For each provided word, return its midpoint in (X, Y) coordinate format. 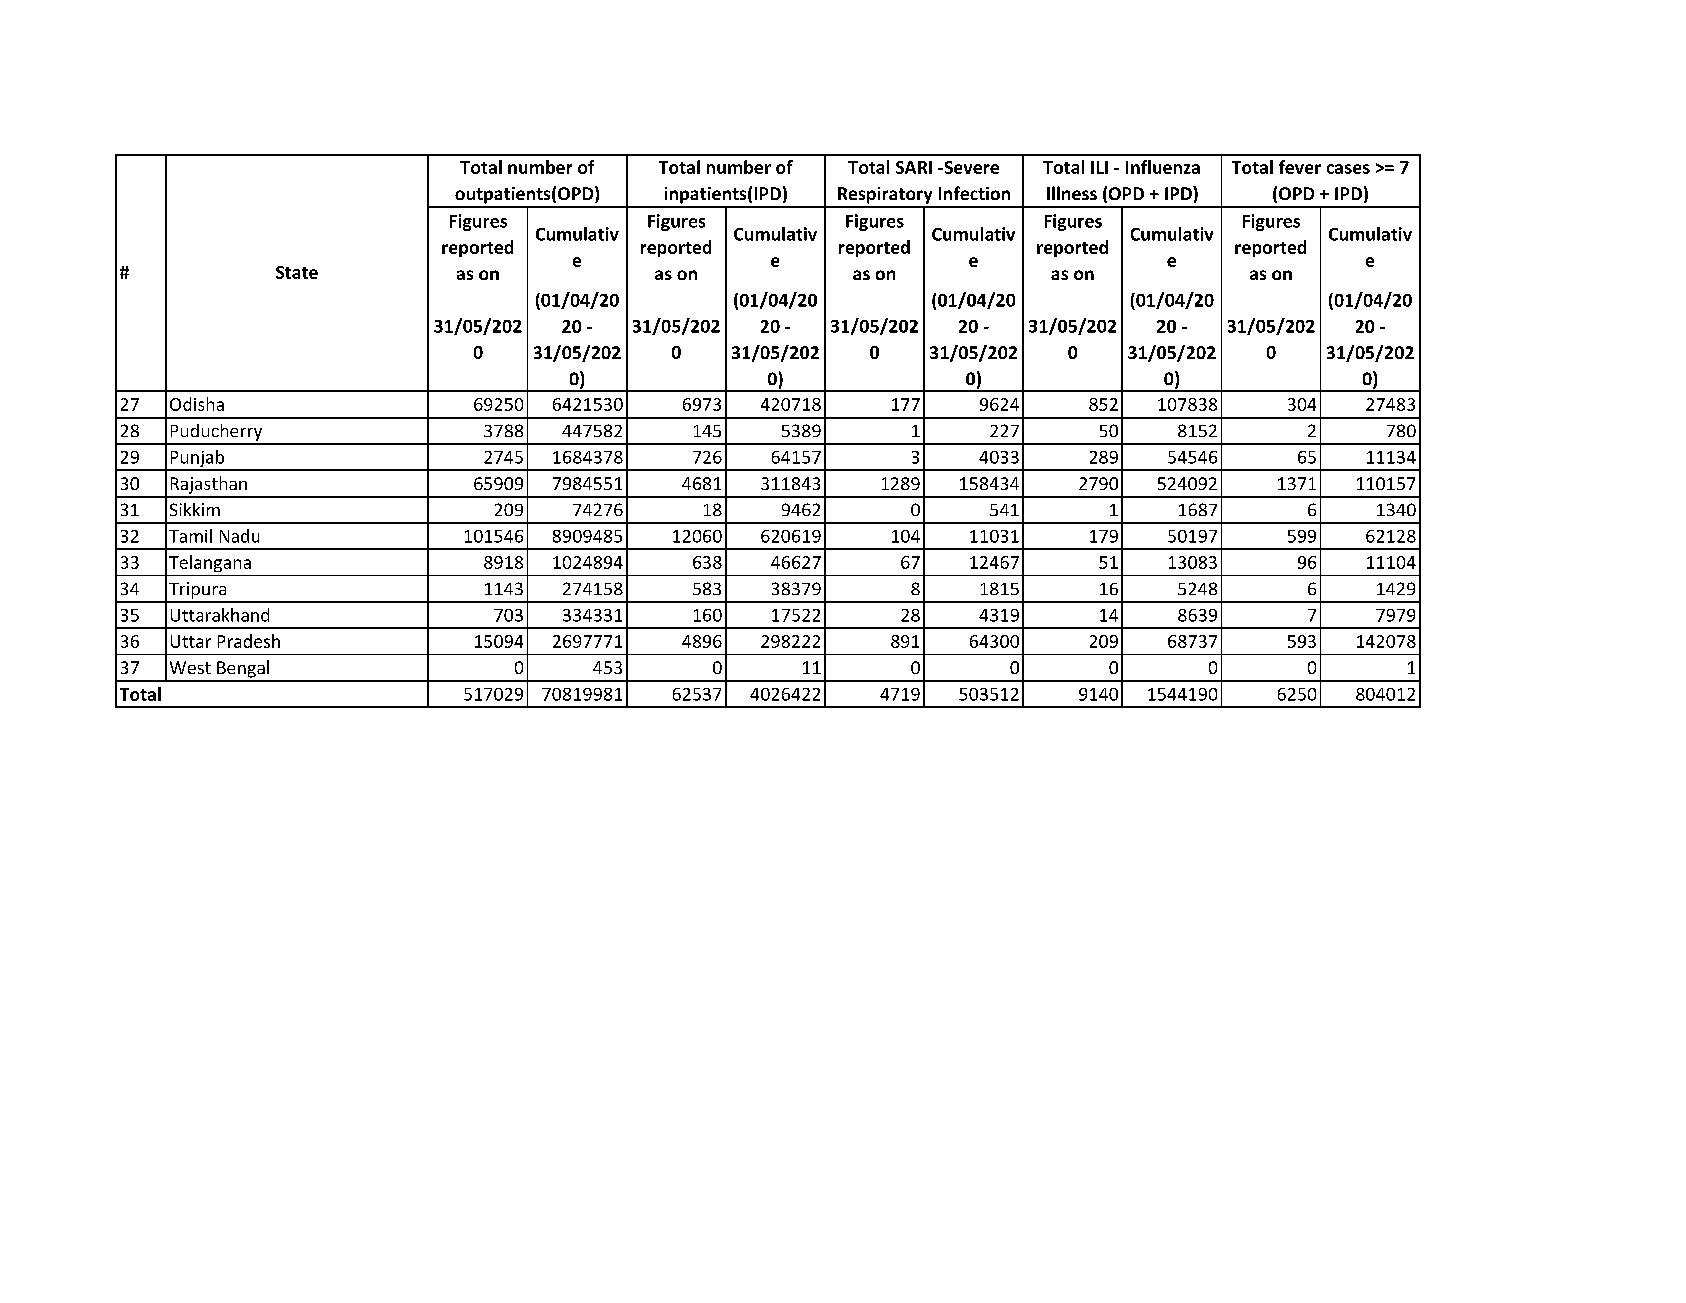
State (297, 272)
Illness (1072, 193)
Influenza (1163, 167)
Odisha (197, 404)
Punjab (197, 460)
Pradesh (249, 641)
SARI (914, 167)
